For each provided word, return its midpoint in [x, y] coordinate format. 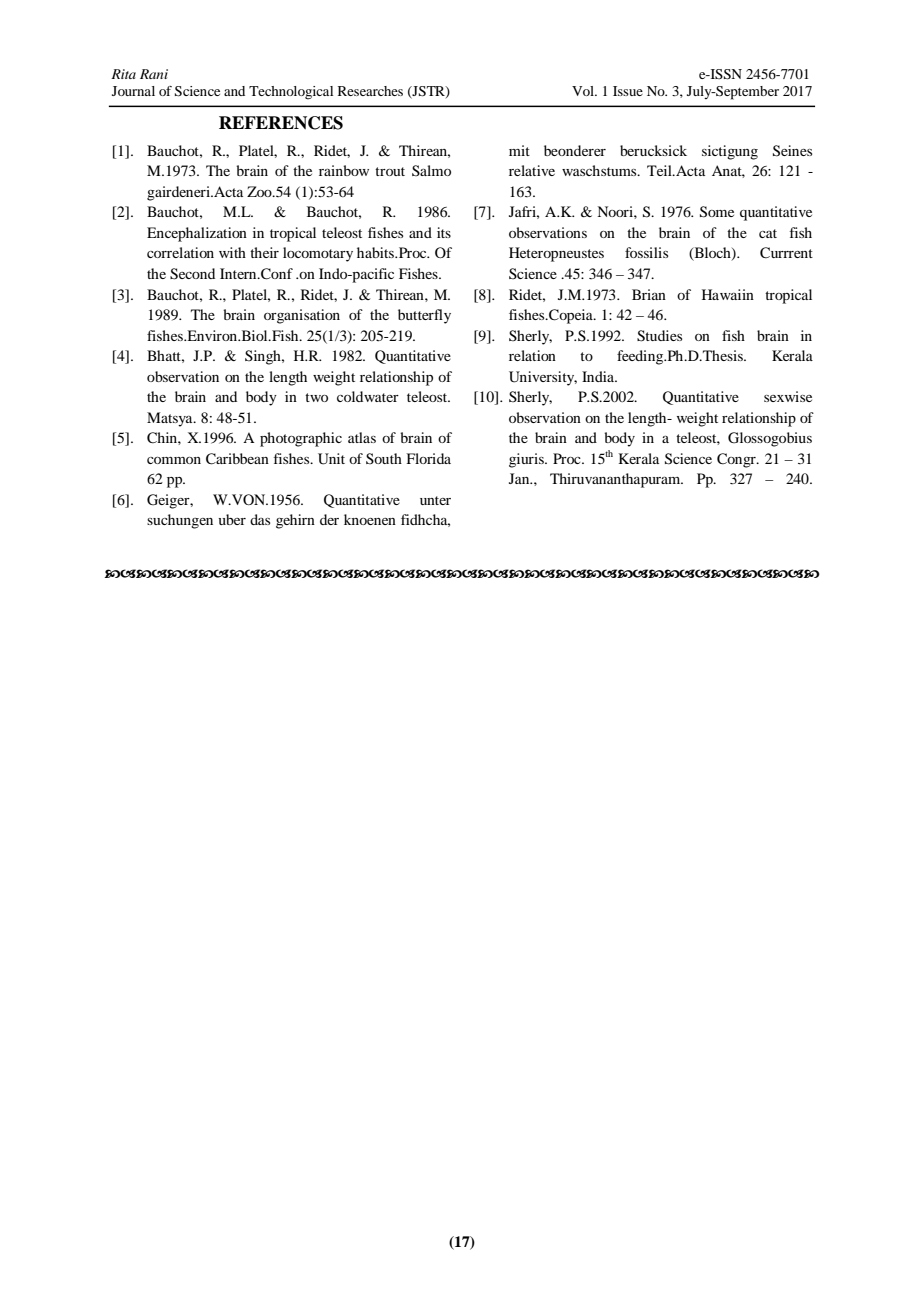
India [599, 376]
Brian [649, 294]
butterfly [424, 316]
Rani [154, 74]
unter [435, 500]
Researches [370, 91]
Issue [628, 91]
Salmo [431, 170]
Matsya [171, 419]
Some [717, 212]
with [232, 252]
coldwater [368, 396]
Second [192, 274]
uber [232, 519]
